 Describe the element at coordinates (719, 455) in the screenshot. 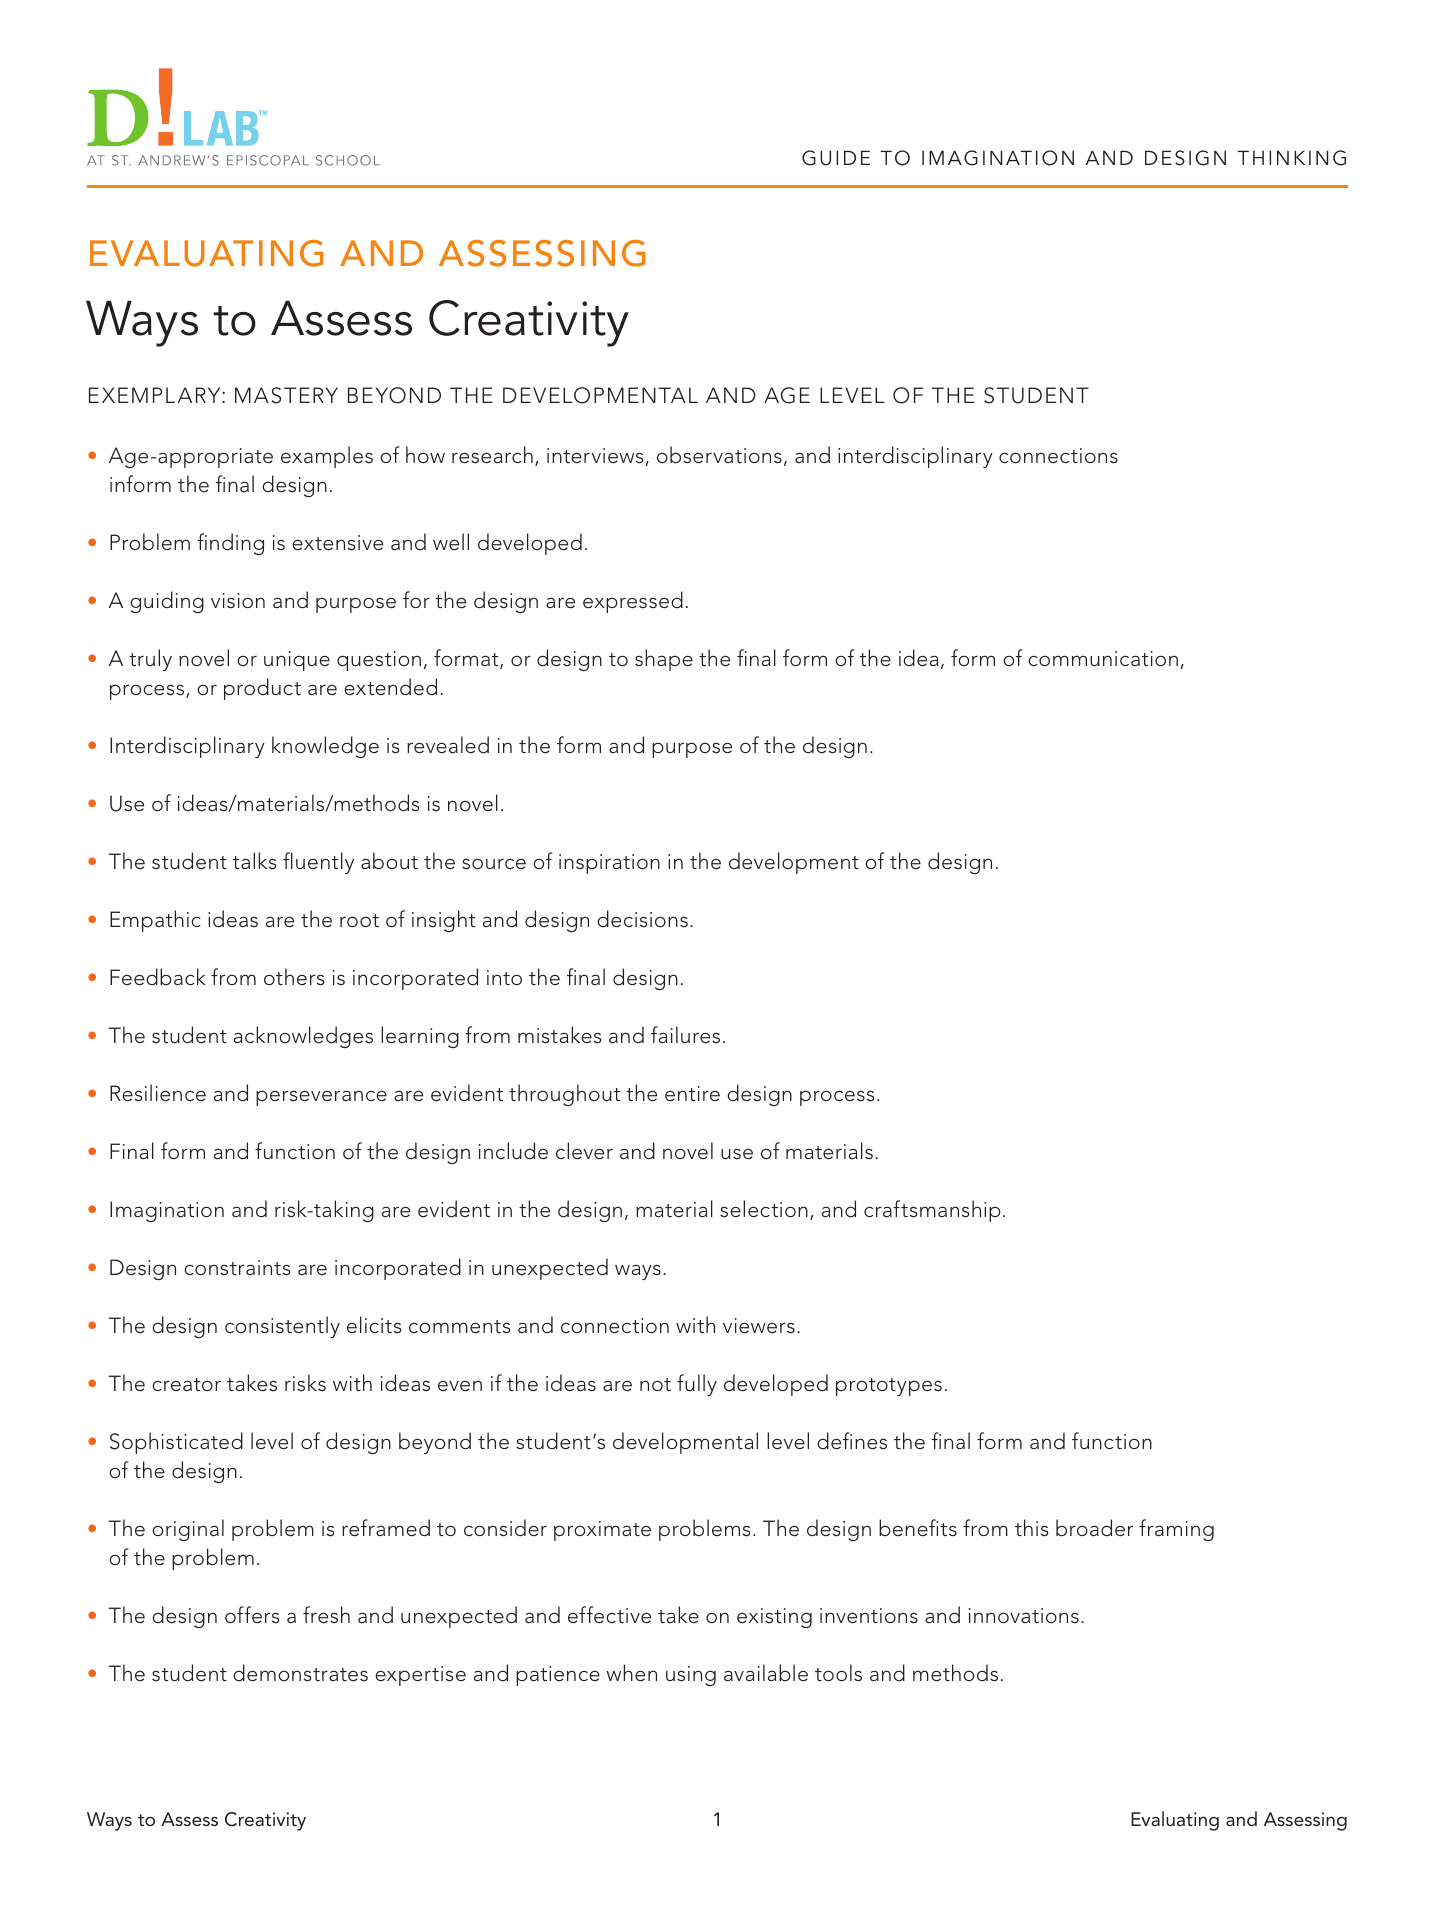

I see `observations` at that location.
